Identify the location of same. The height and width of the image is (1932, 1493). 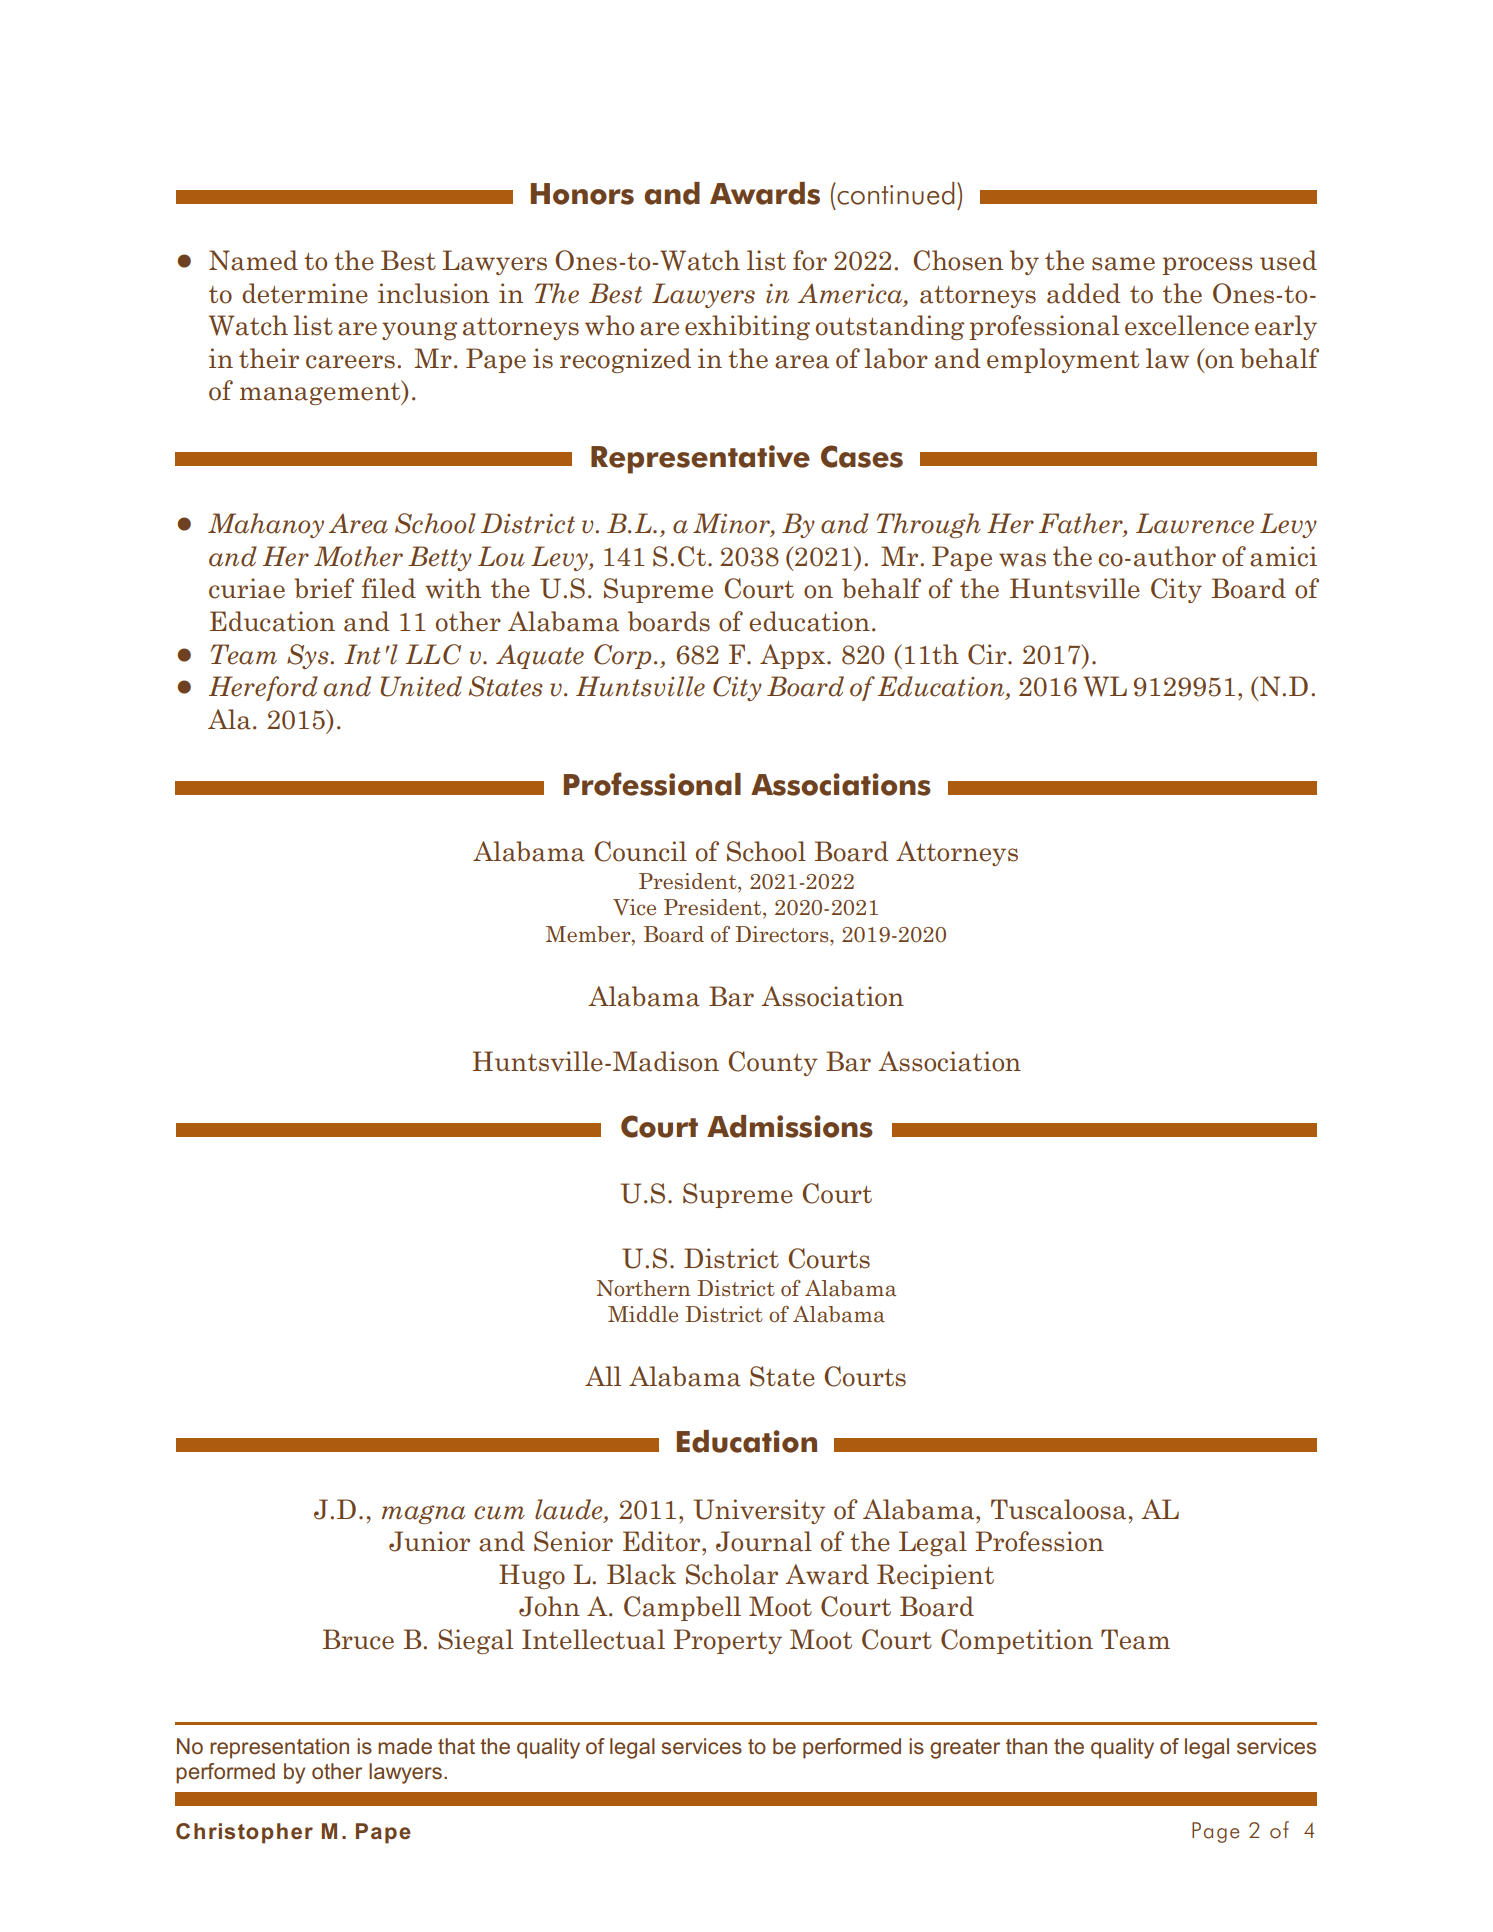
(1123, 264).
